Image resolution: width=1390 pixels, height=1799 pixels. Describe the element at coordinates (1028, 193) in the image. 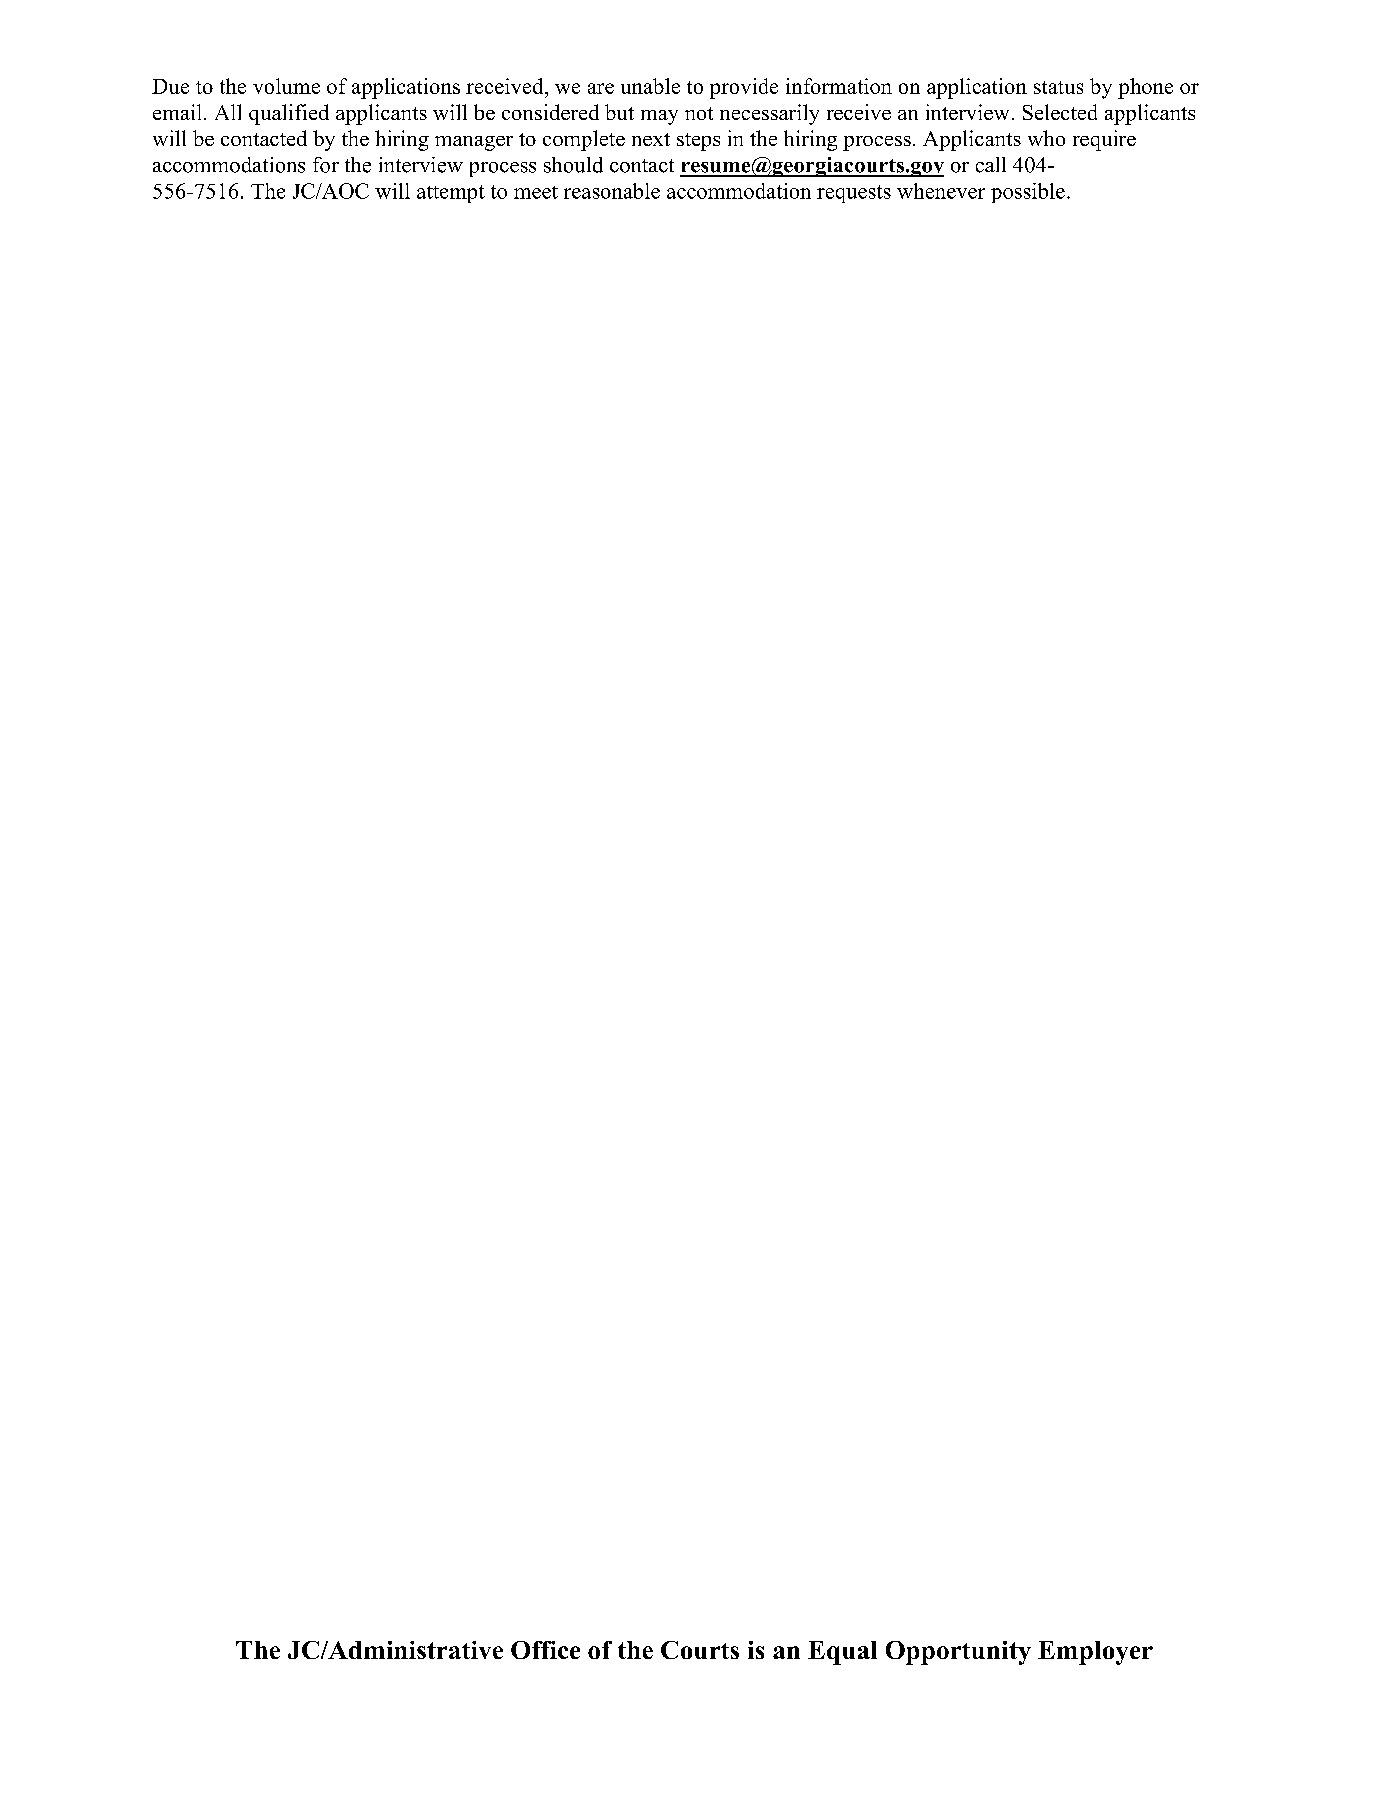

I see `possible` at that location.
